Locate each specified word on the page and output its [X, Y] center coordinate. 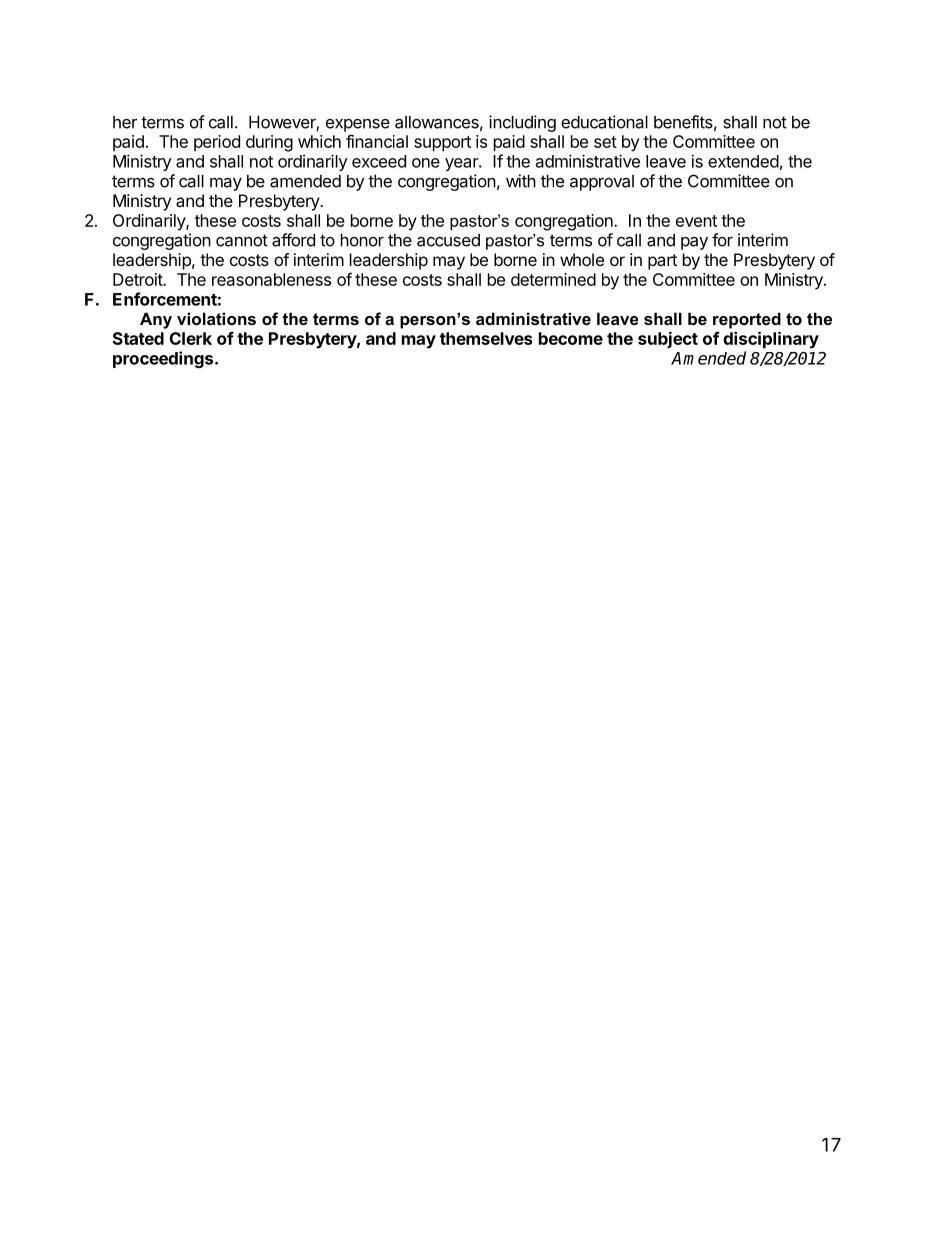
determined [553, 279]
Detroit [138, 279]
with [521, 181]
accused [448, 240]
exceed [379, 161]
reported [747, 320]
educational [604, 122]
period [217, 143]
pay [694, 243]
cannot [242, 240]
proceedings [163, 359]
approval [602, 183]
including [522, 123]
